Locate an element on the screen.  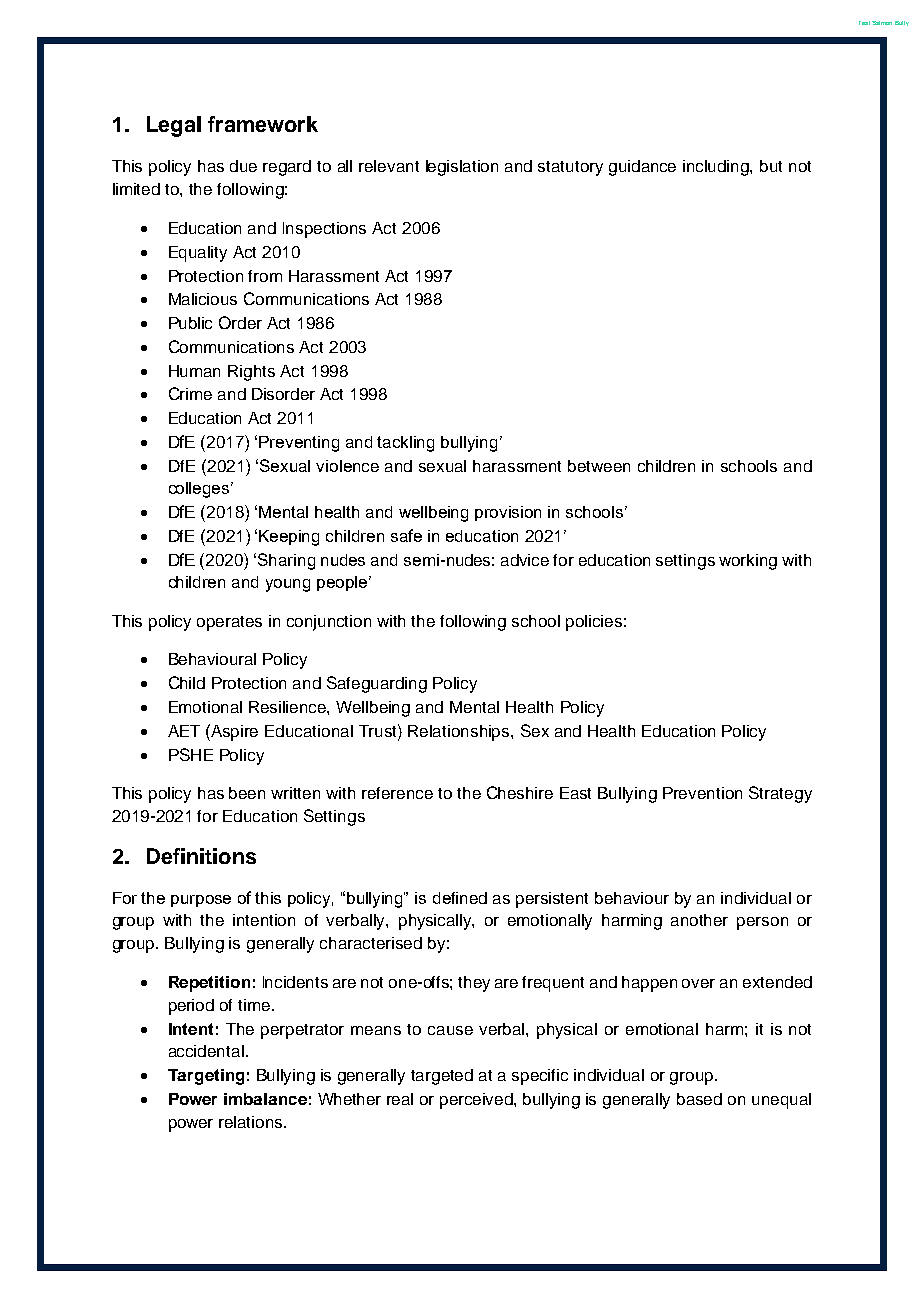
guidance is located at coordinates (642, 168).
